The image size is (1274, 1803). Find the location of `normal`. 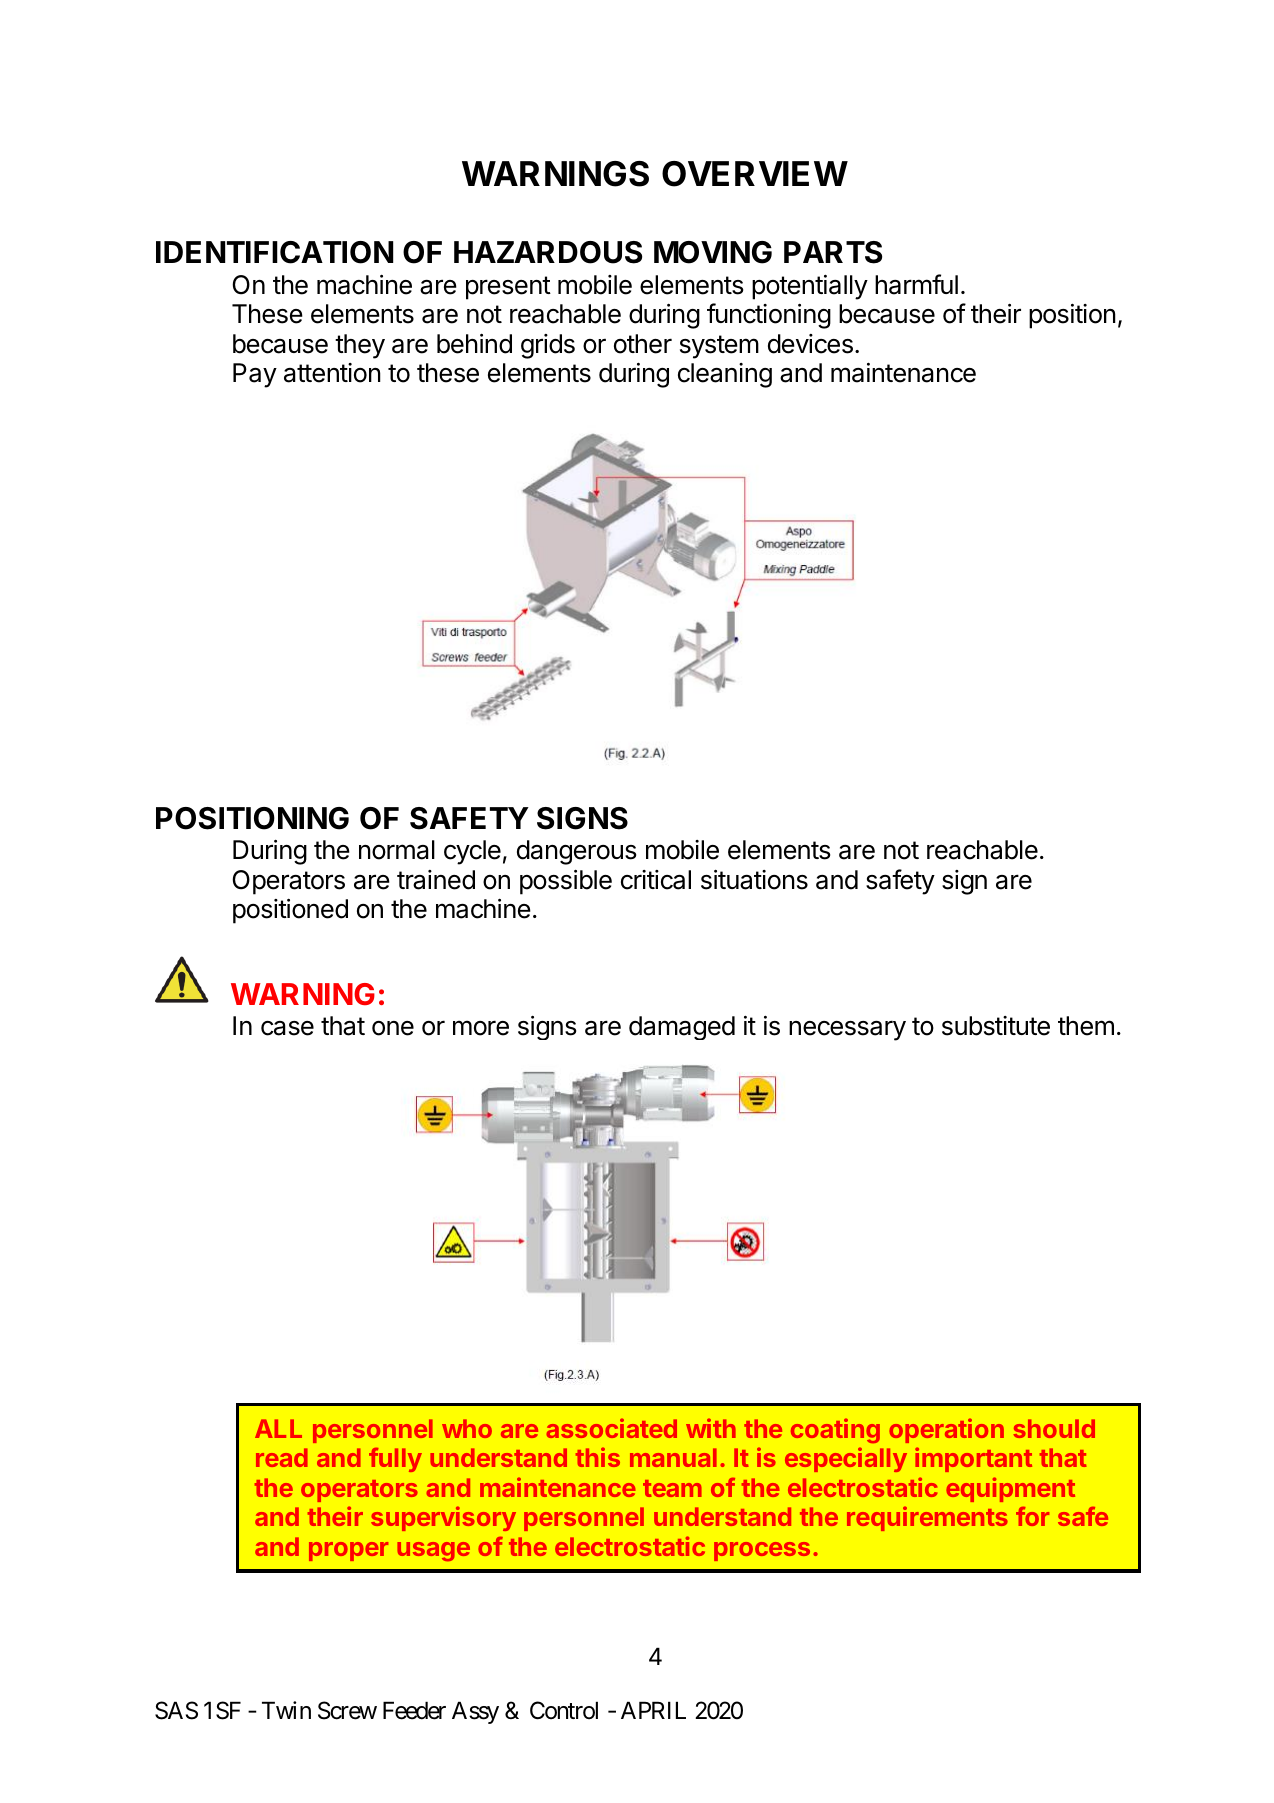

normal is located at coordinates (397, 850).
